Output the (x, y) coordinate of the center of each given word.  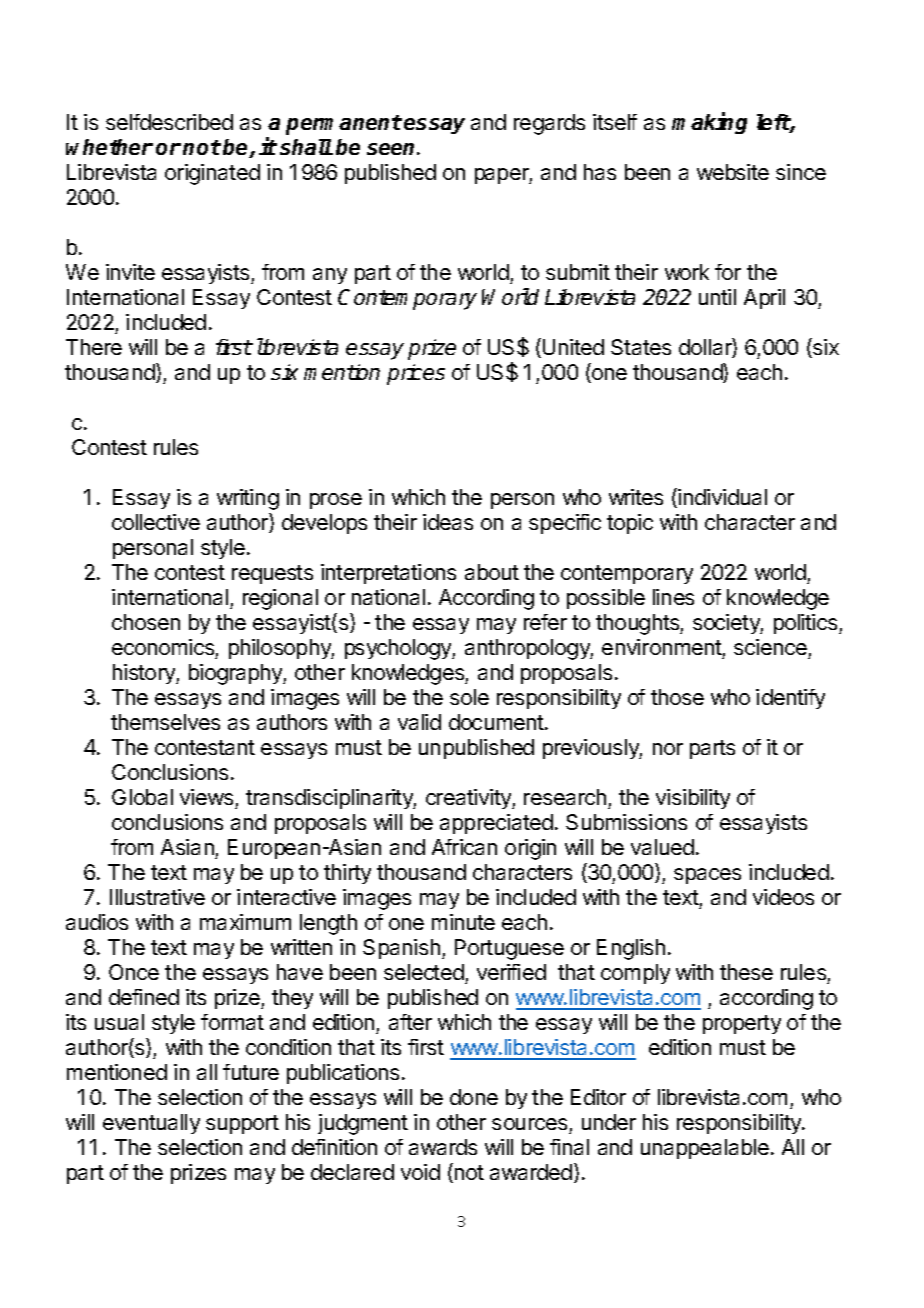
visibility (693, 799)
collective (156, 522)
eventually (151, 1124)
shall (306, 147)
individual (722, 497)
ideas (448, 522)
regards (549, 124)
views (206, 797)
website (733, 172)
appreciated (496, 824)
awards (443, 1147)
